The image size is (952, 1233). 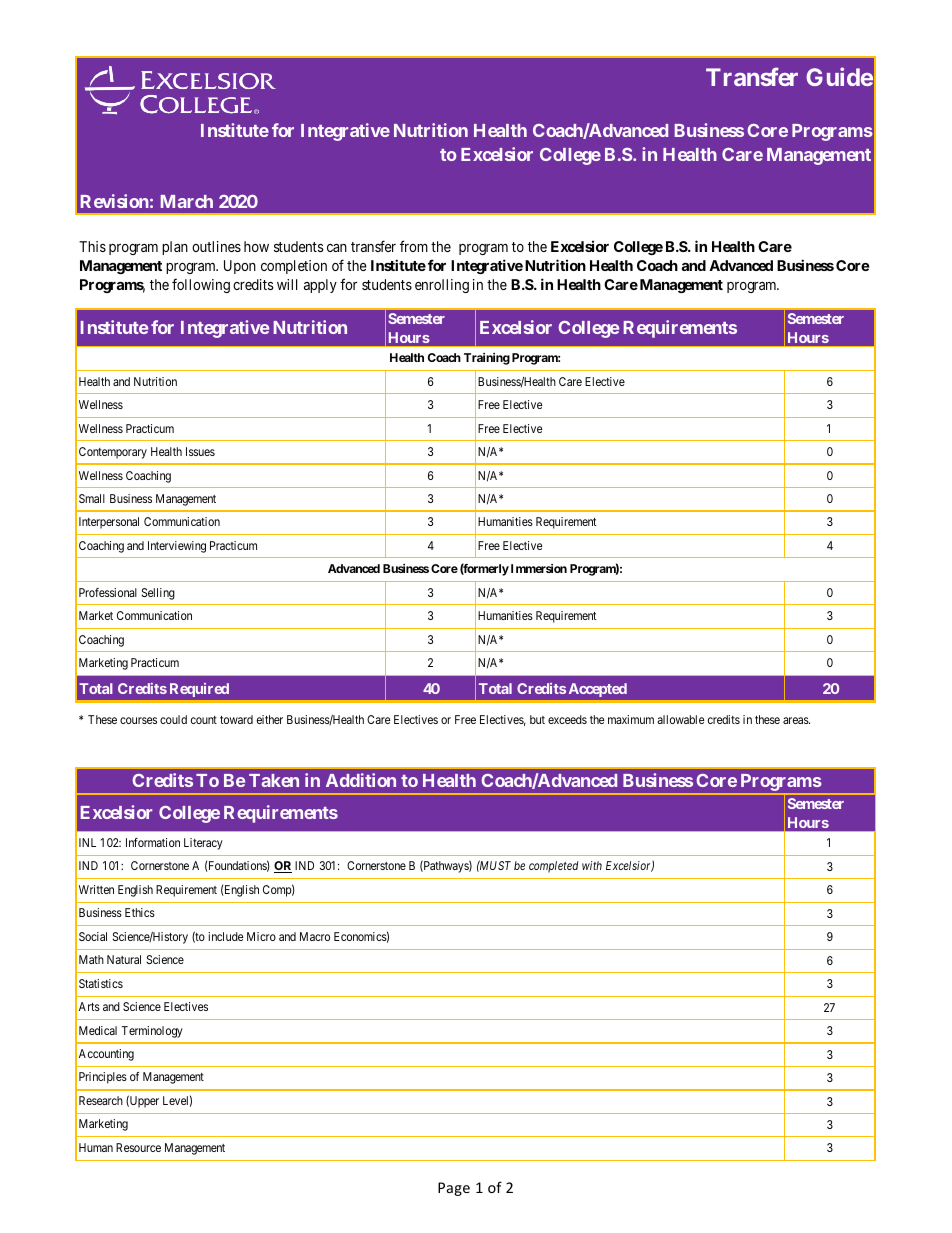 I want to click on Interviewing, so click(x=177, y=547).
